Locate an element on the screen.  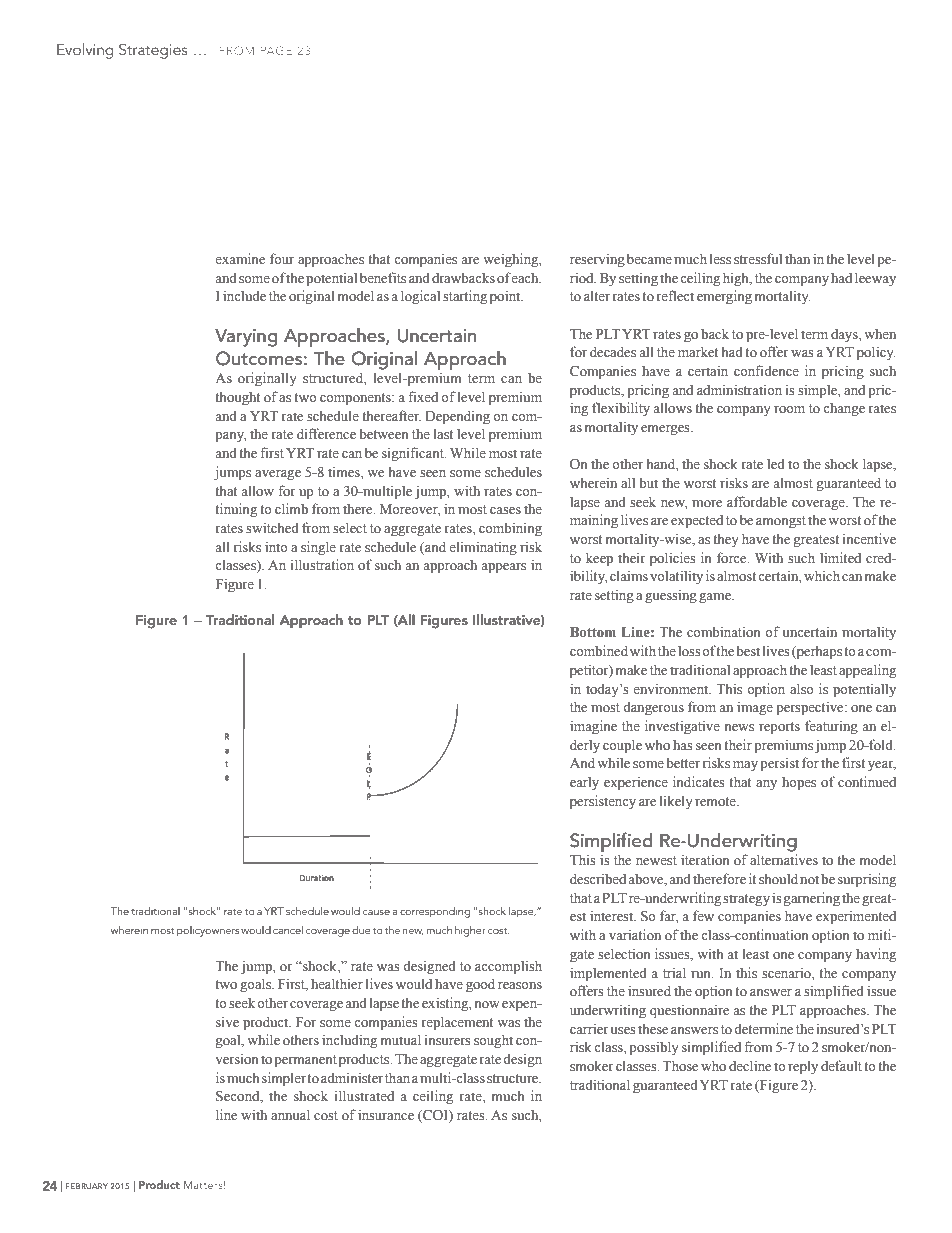
cancel is located at coordinates (288, 930).
